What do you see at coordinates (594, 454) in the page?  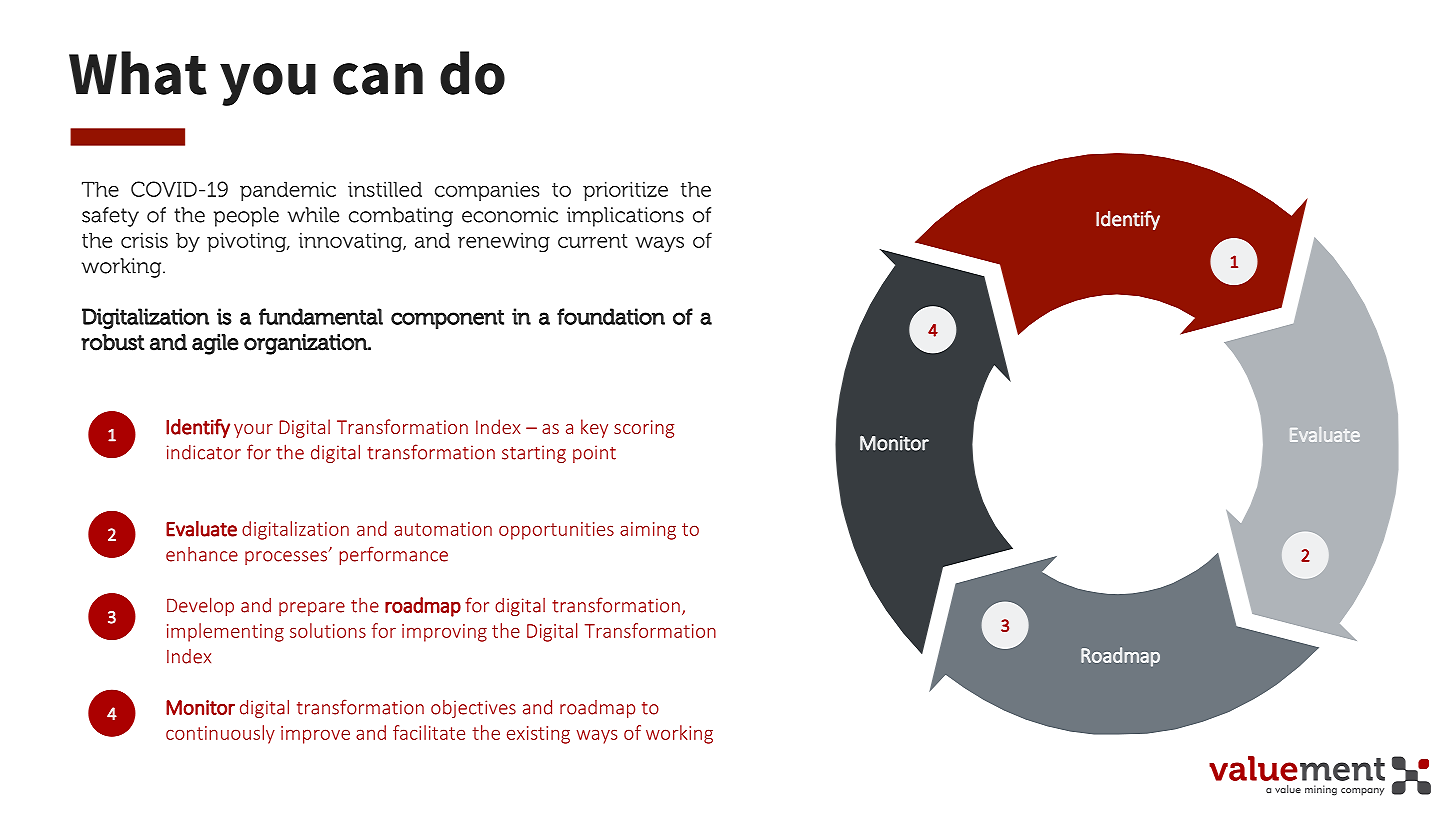 I see `point` at bounding box center [594, 454].
